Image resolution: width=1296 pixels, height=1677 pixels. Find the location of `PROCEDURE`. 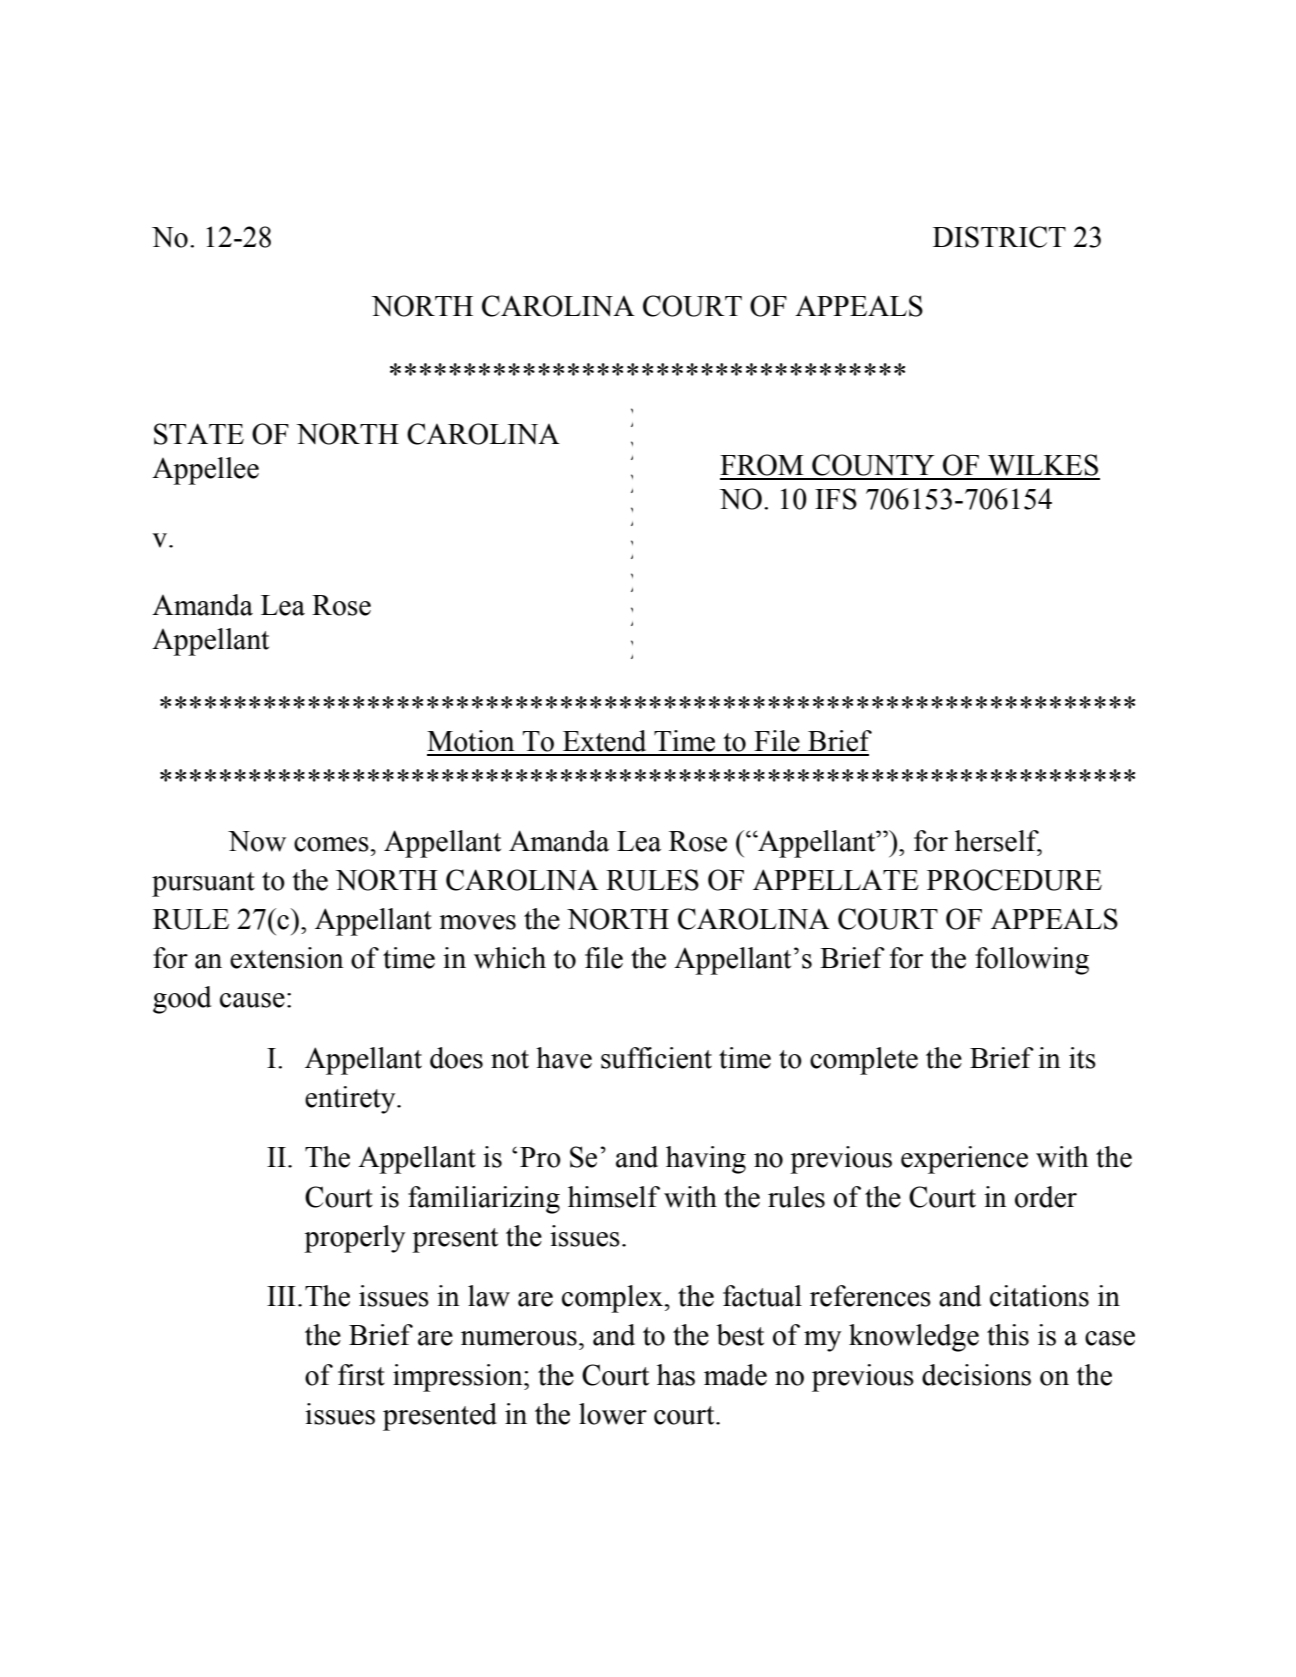

PROCEDURE is located at coordinates (1014, 880).
